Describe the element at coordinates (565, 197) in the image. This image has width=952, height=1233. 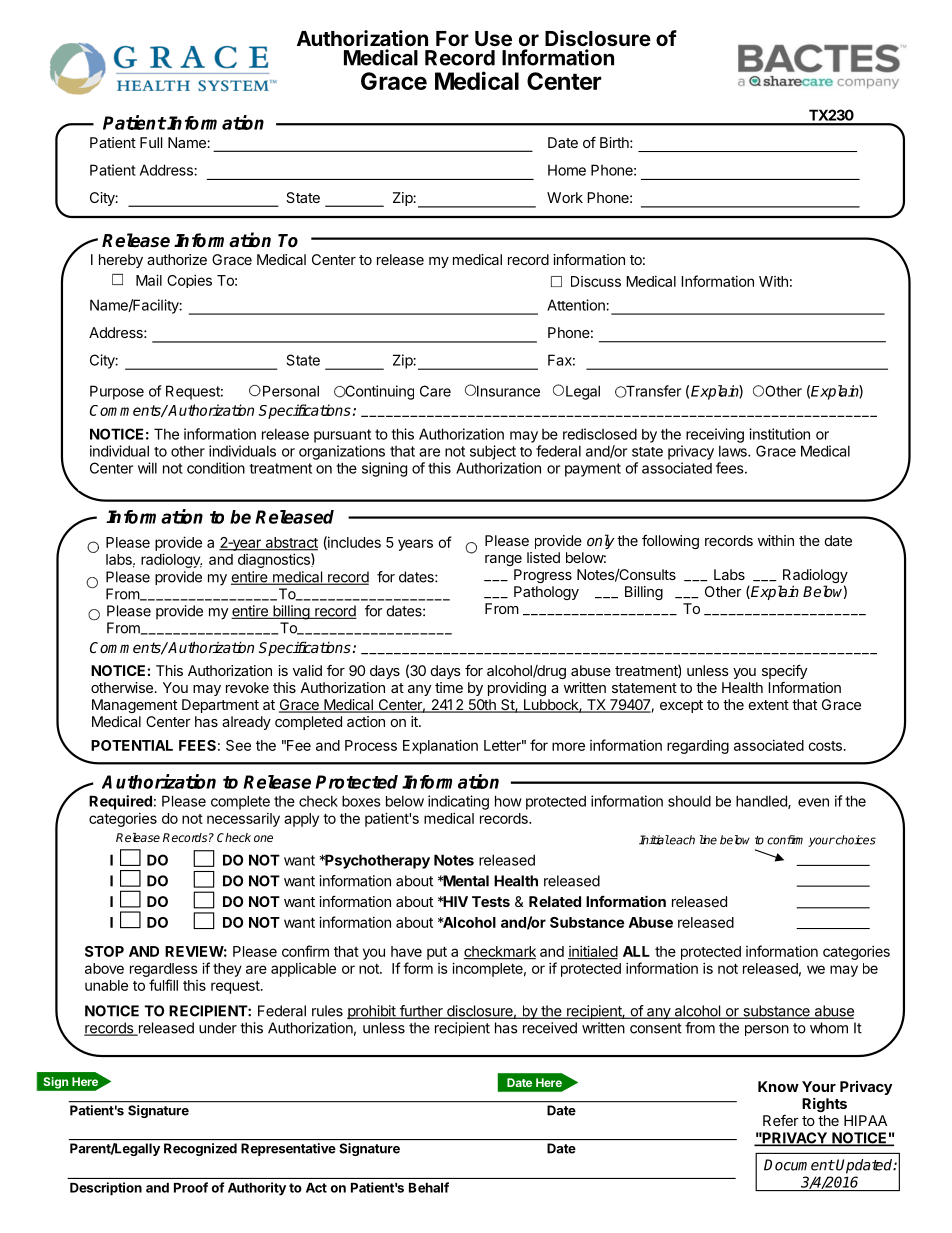
I see `Work` at that location.
